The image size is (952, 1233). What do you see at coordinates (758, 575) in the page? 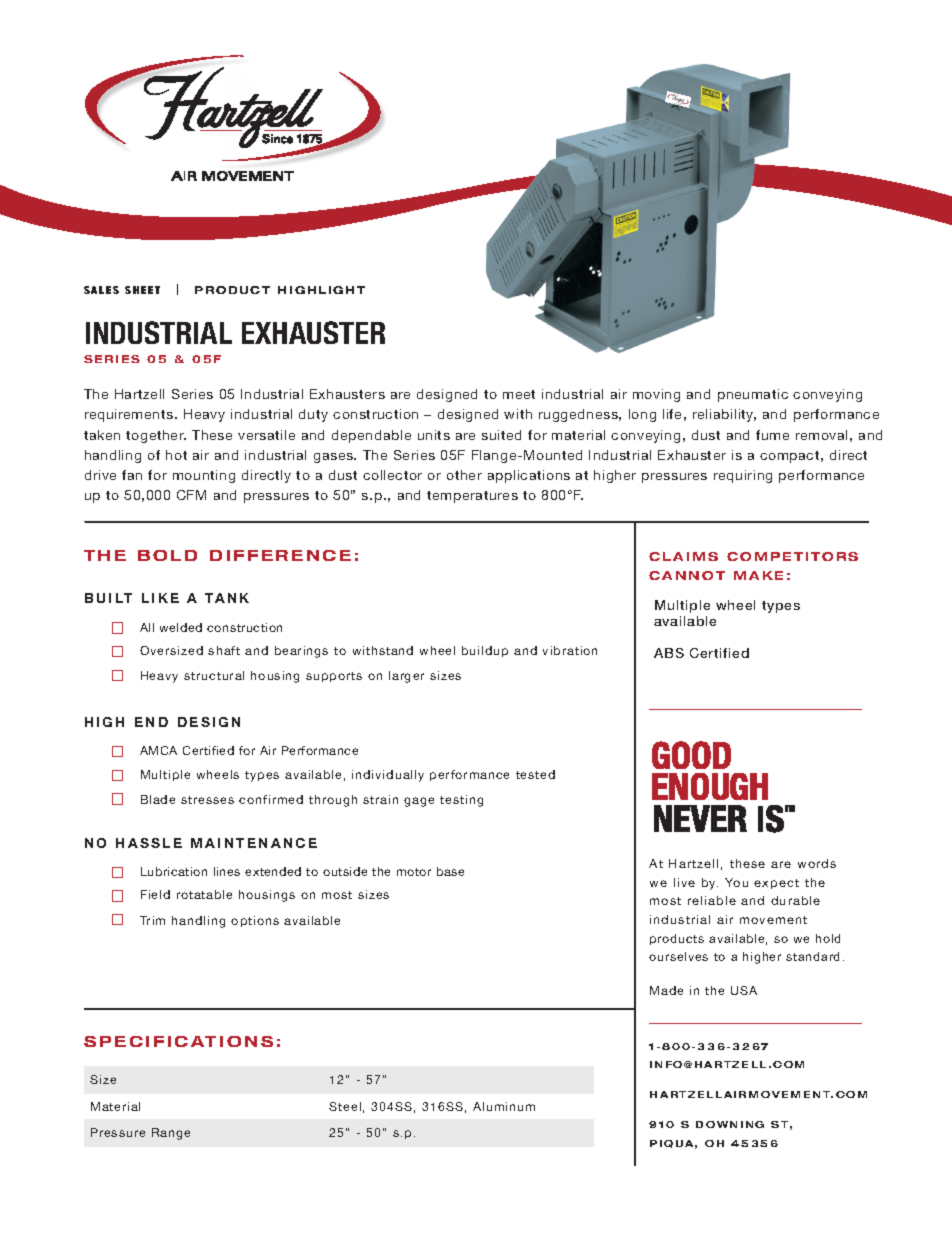
I see `MAKE` at bounding box center [758, 575].
